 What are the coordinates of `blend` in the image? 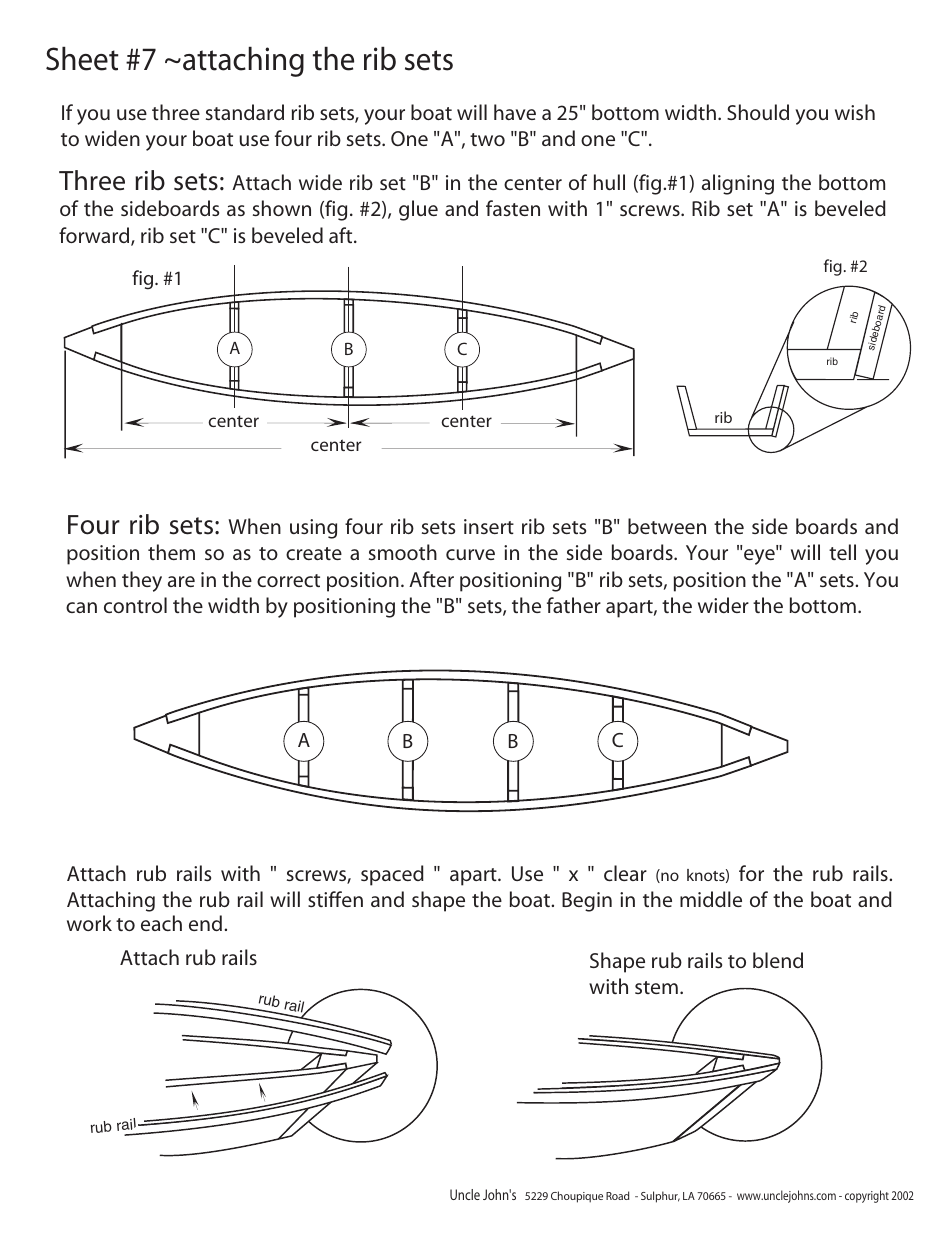 It's located at (778, 960).
